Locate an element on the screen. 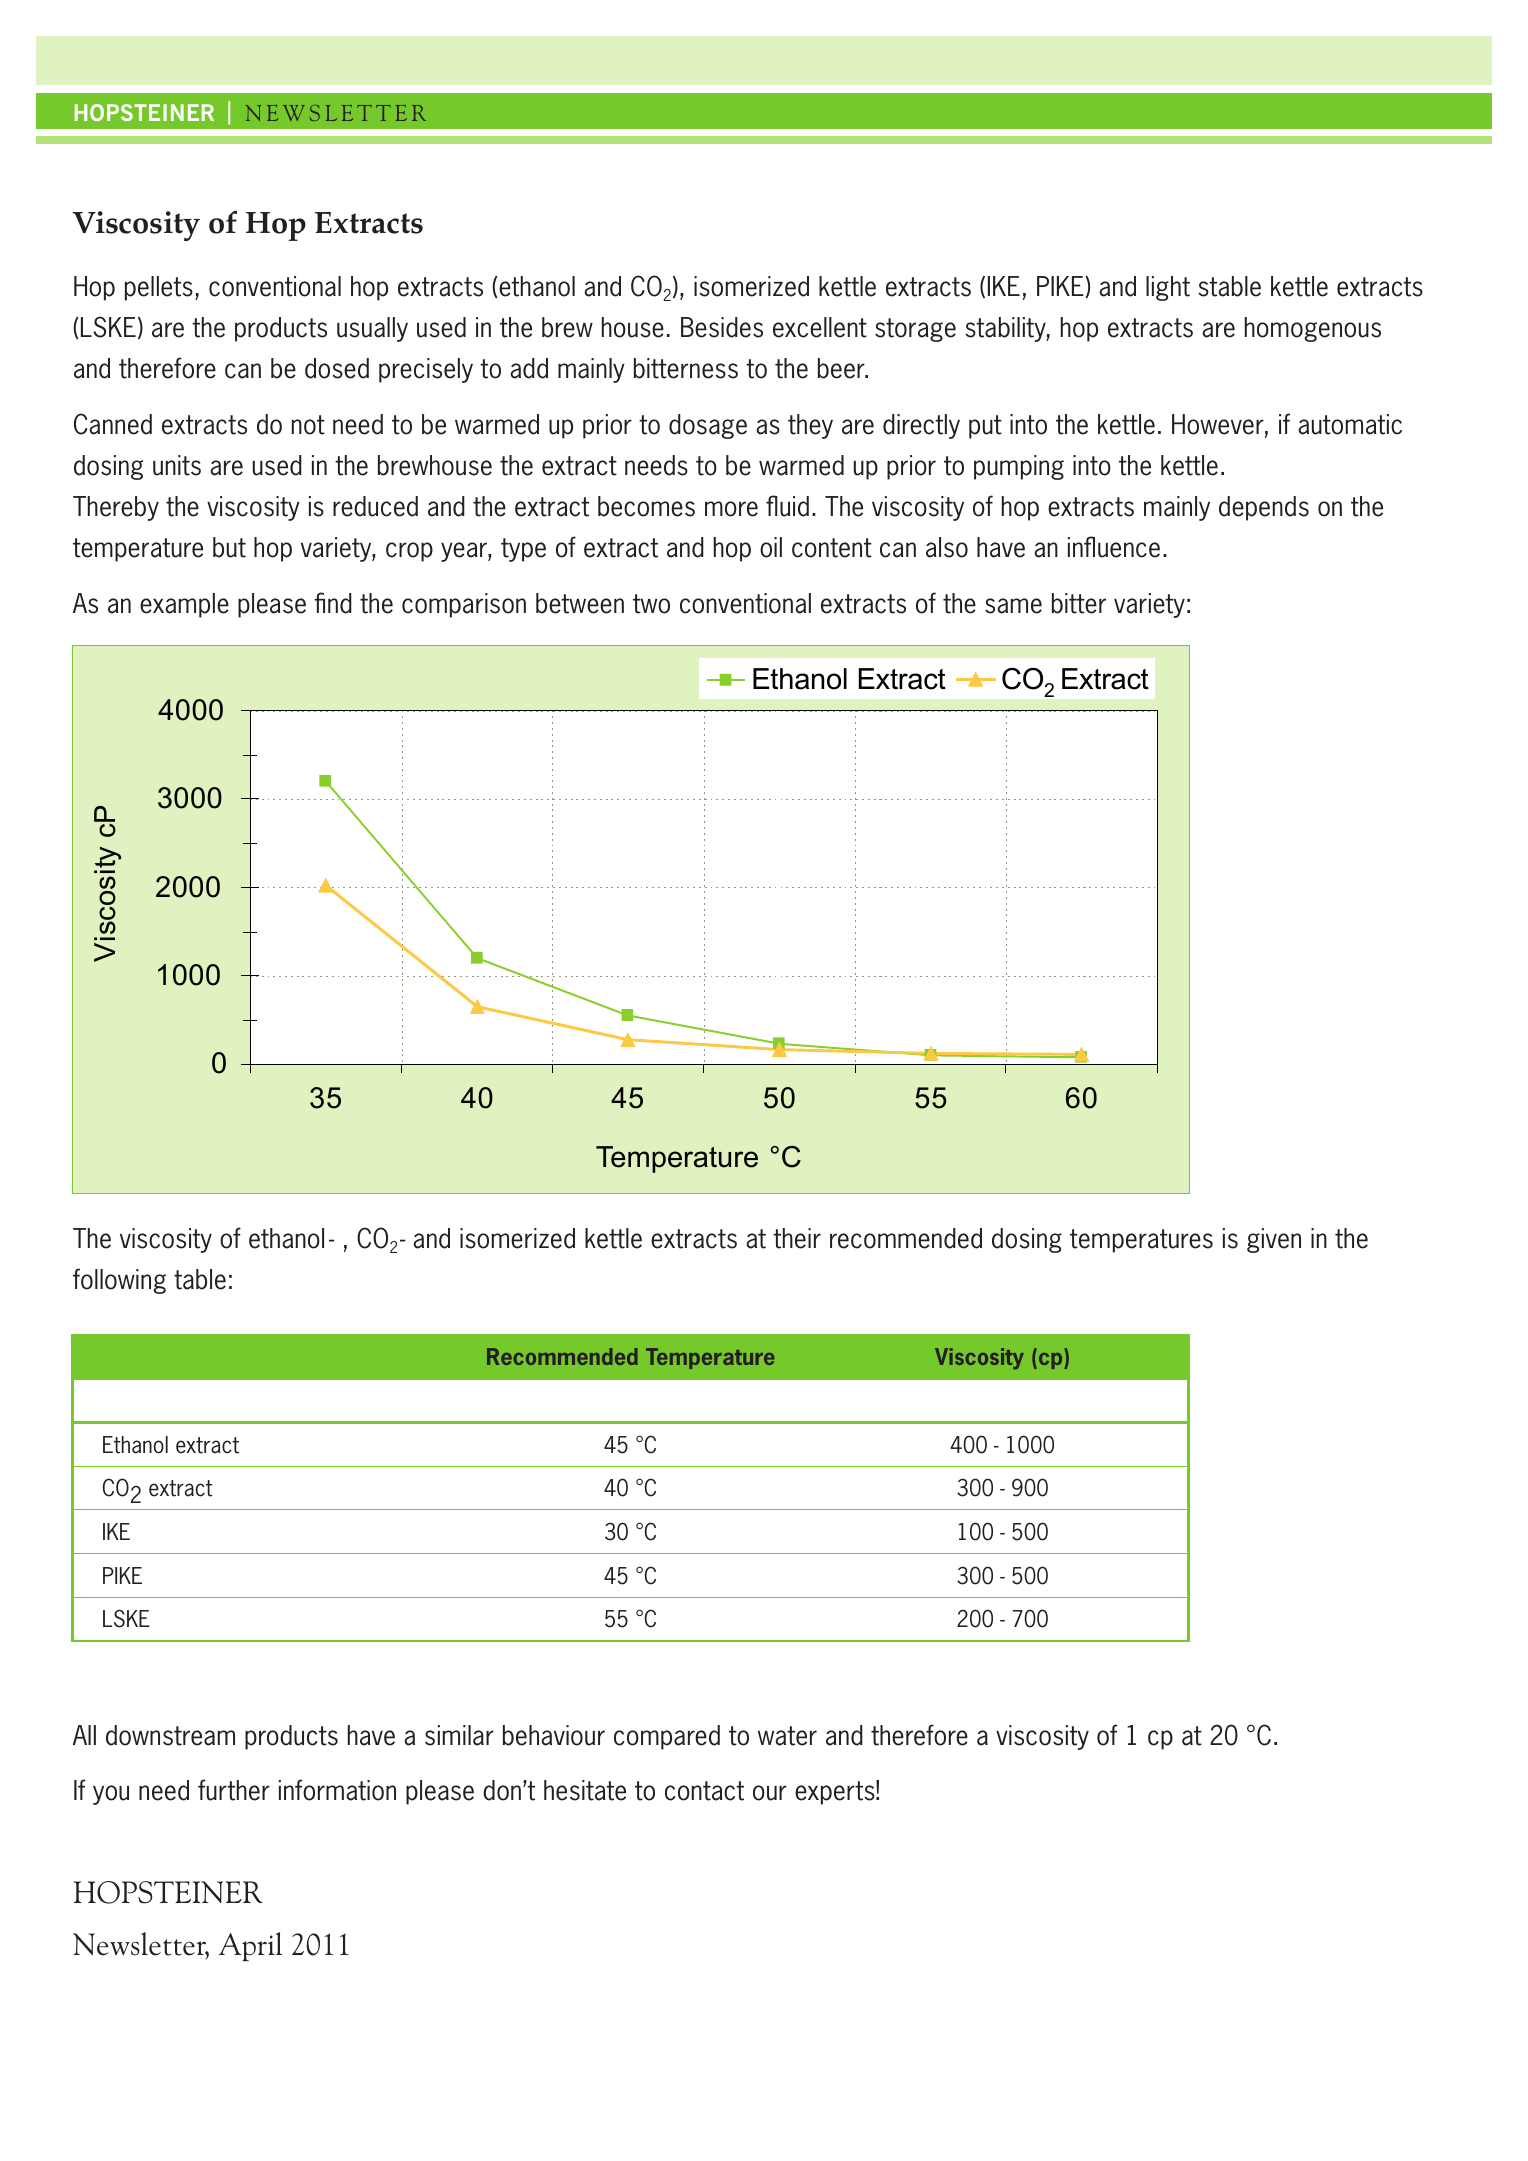 This screenshot has width=1528, height=2161. dosed is located at coordinates (337, 368).
